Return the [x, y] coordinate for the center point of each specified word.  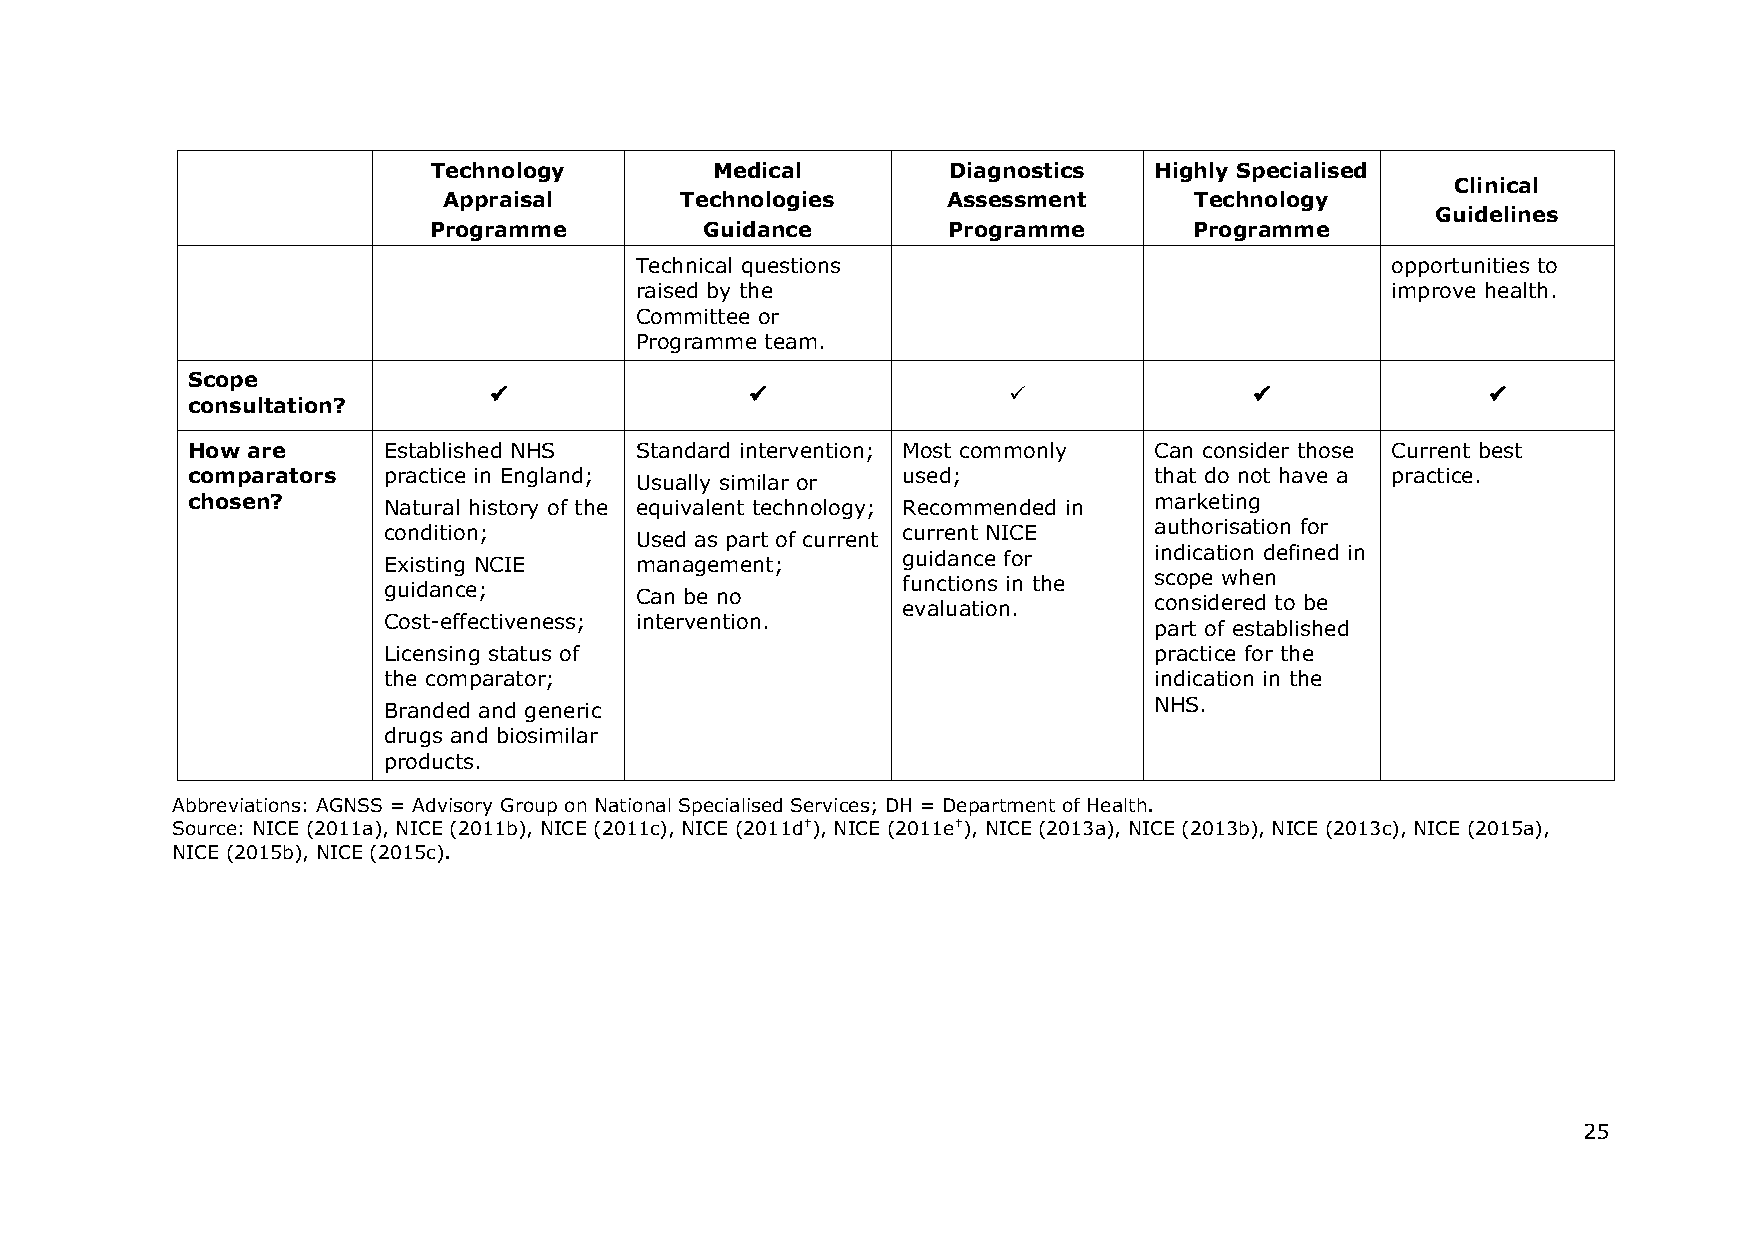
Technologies [757, 201]
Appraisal [497, 201]
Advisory [452, 807]
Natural [422, 507]
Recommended [979, 507]
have [1303, 475]
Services [830, 805]
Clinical [1496, 185]
